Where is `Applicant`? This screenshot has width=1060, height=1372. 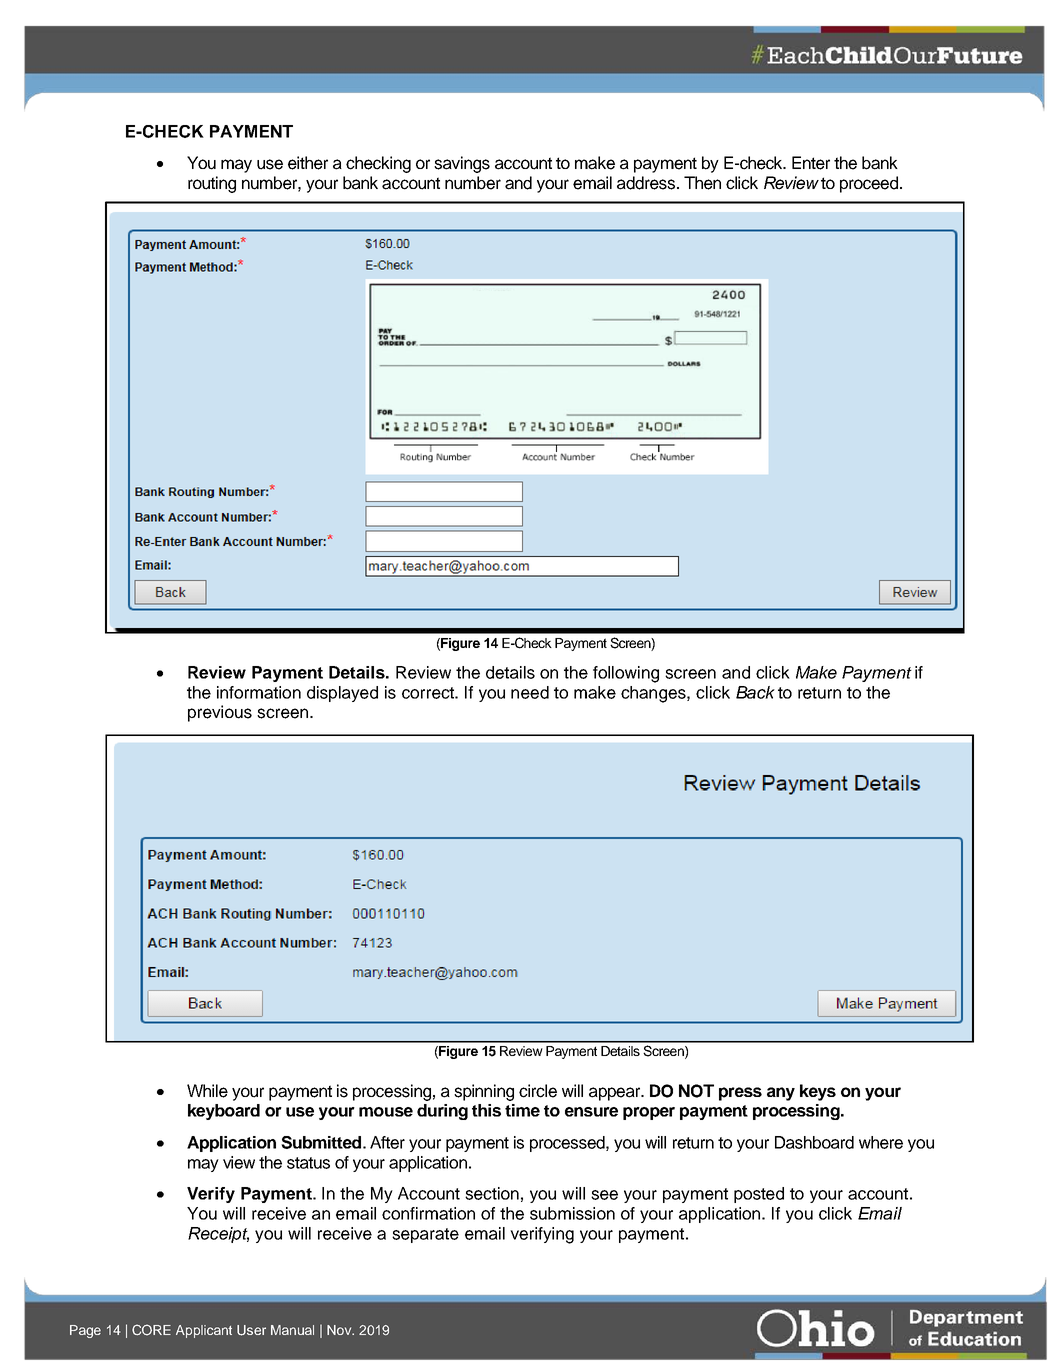
Applicant is located at coordinates (204, 1331).
